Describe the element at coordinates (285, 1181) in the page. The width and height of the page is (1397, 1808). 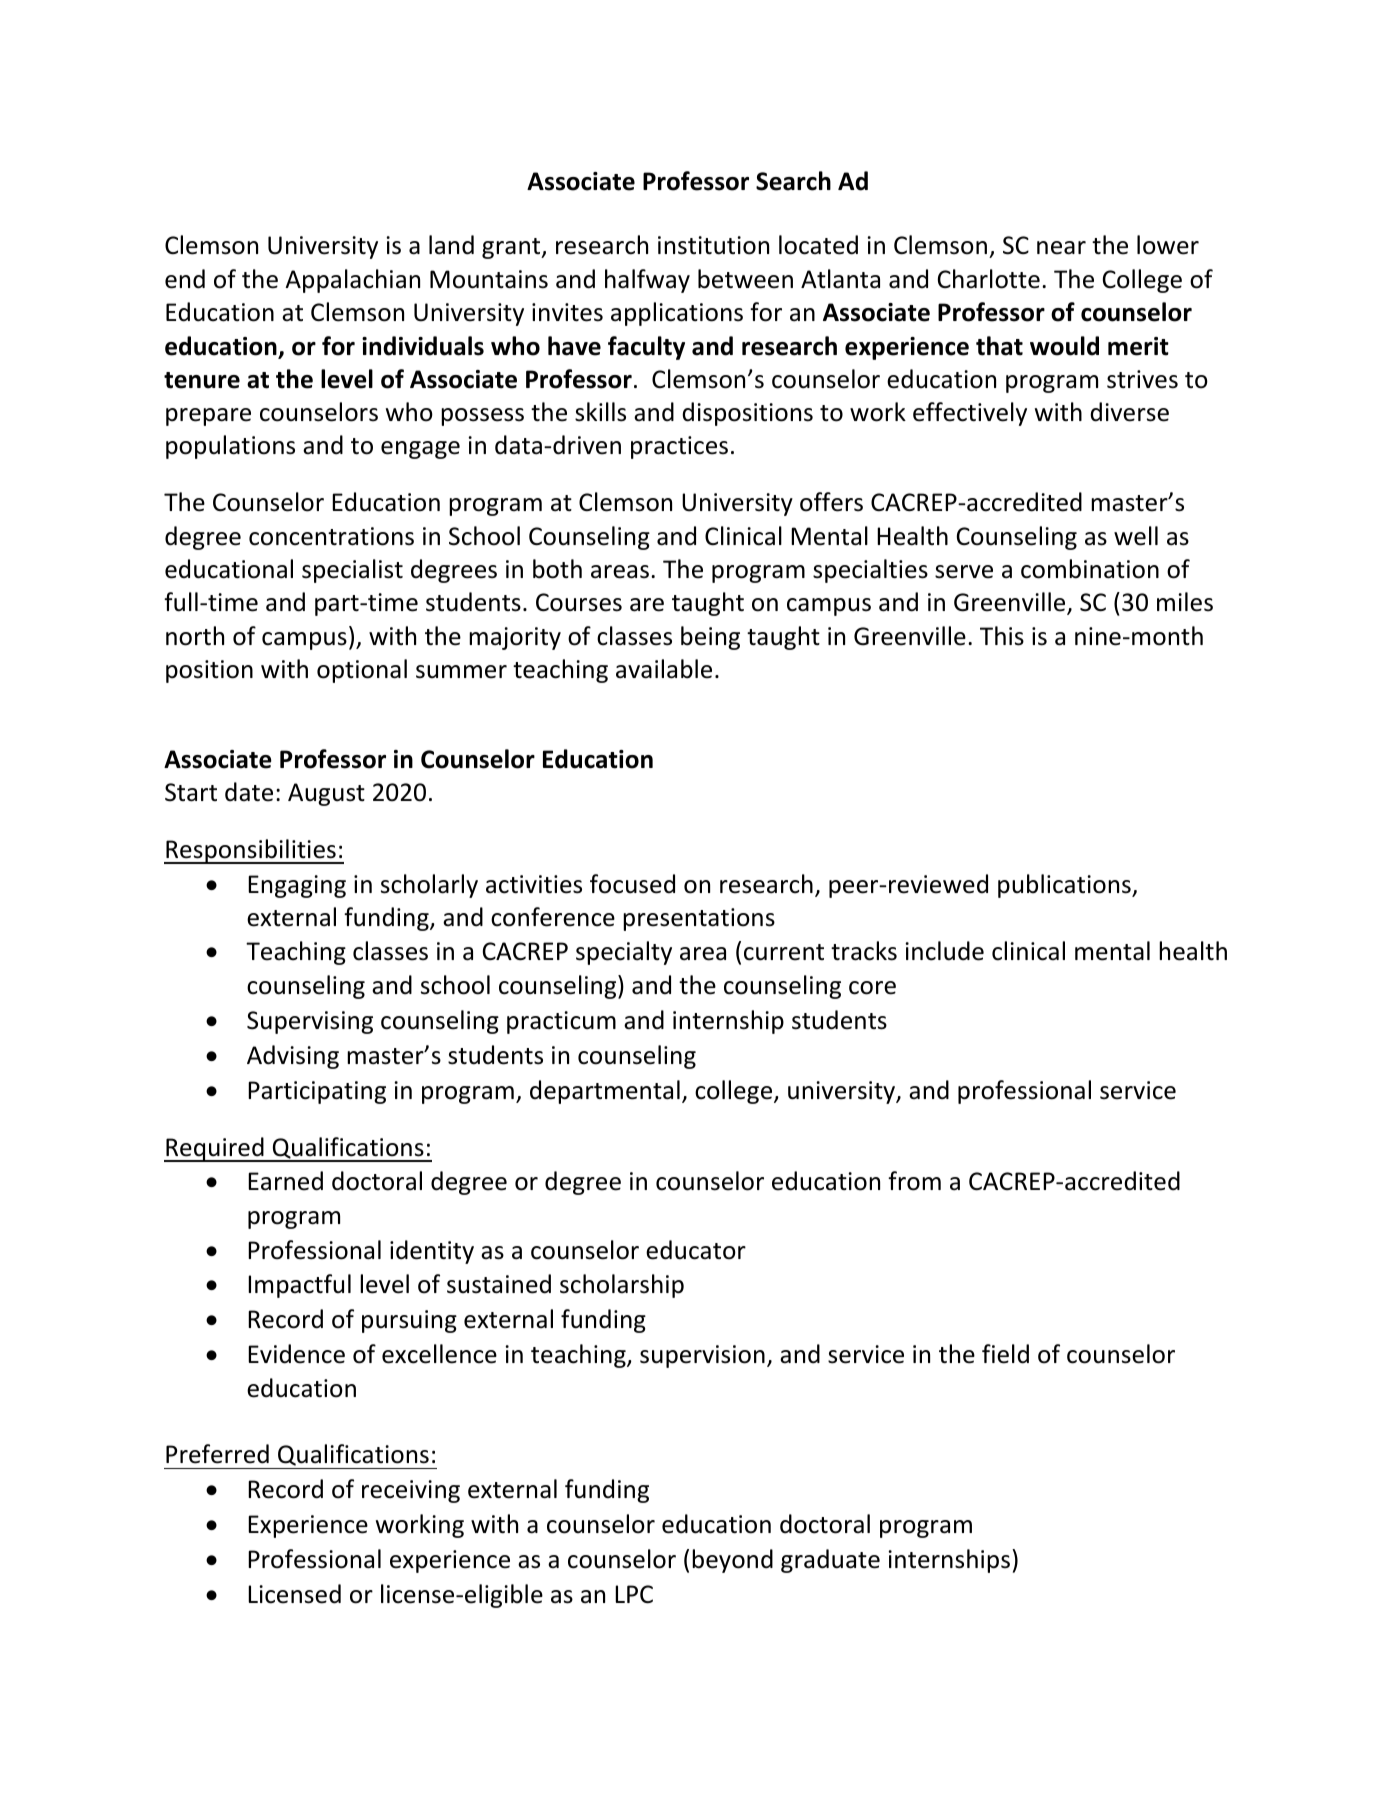
I see `Earned` at that location.
